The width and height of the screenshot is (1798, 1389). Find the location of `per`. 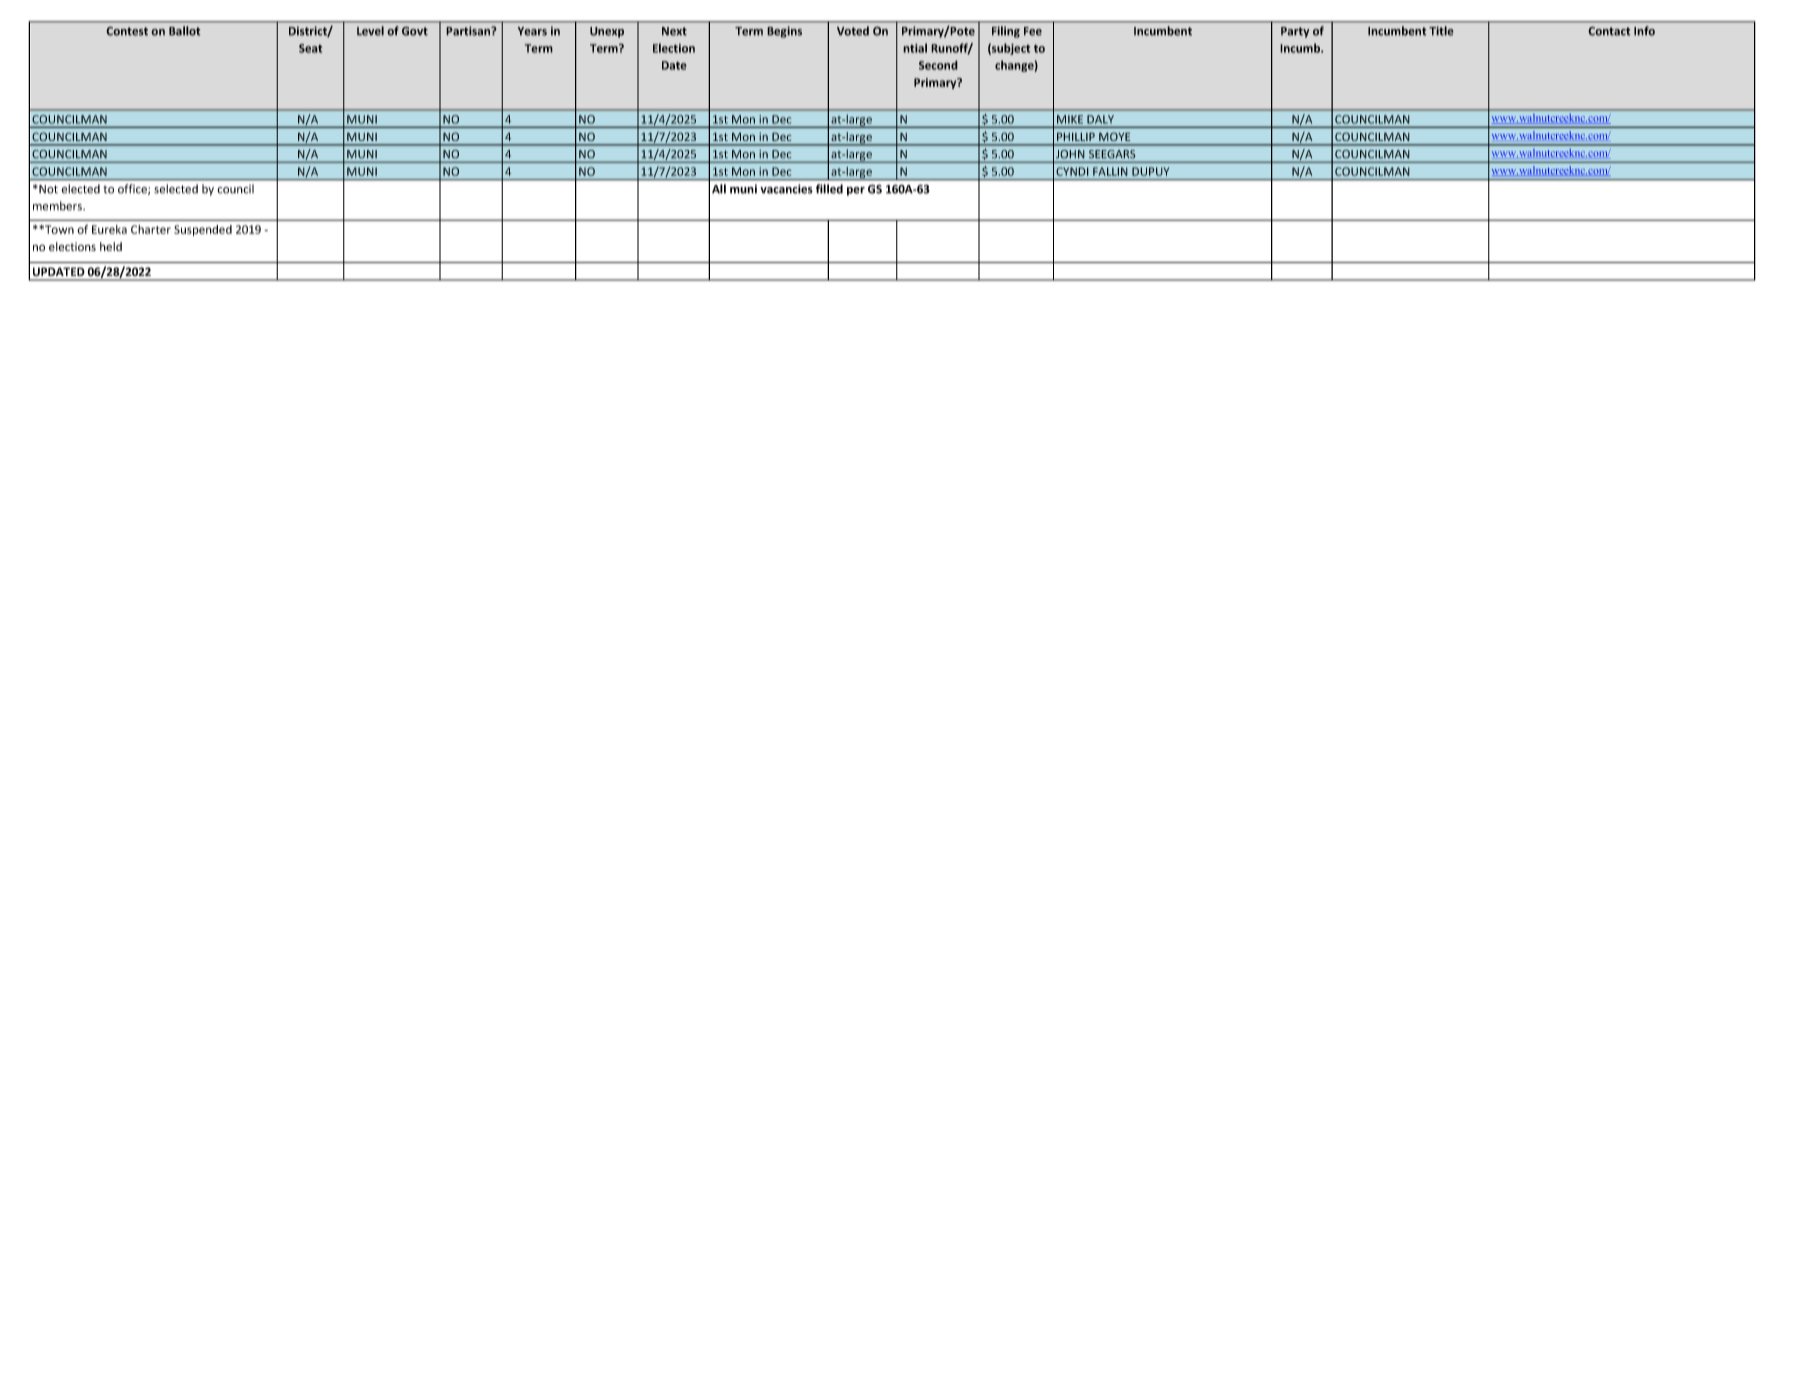

per is located at coordinates (856, 191).
